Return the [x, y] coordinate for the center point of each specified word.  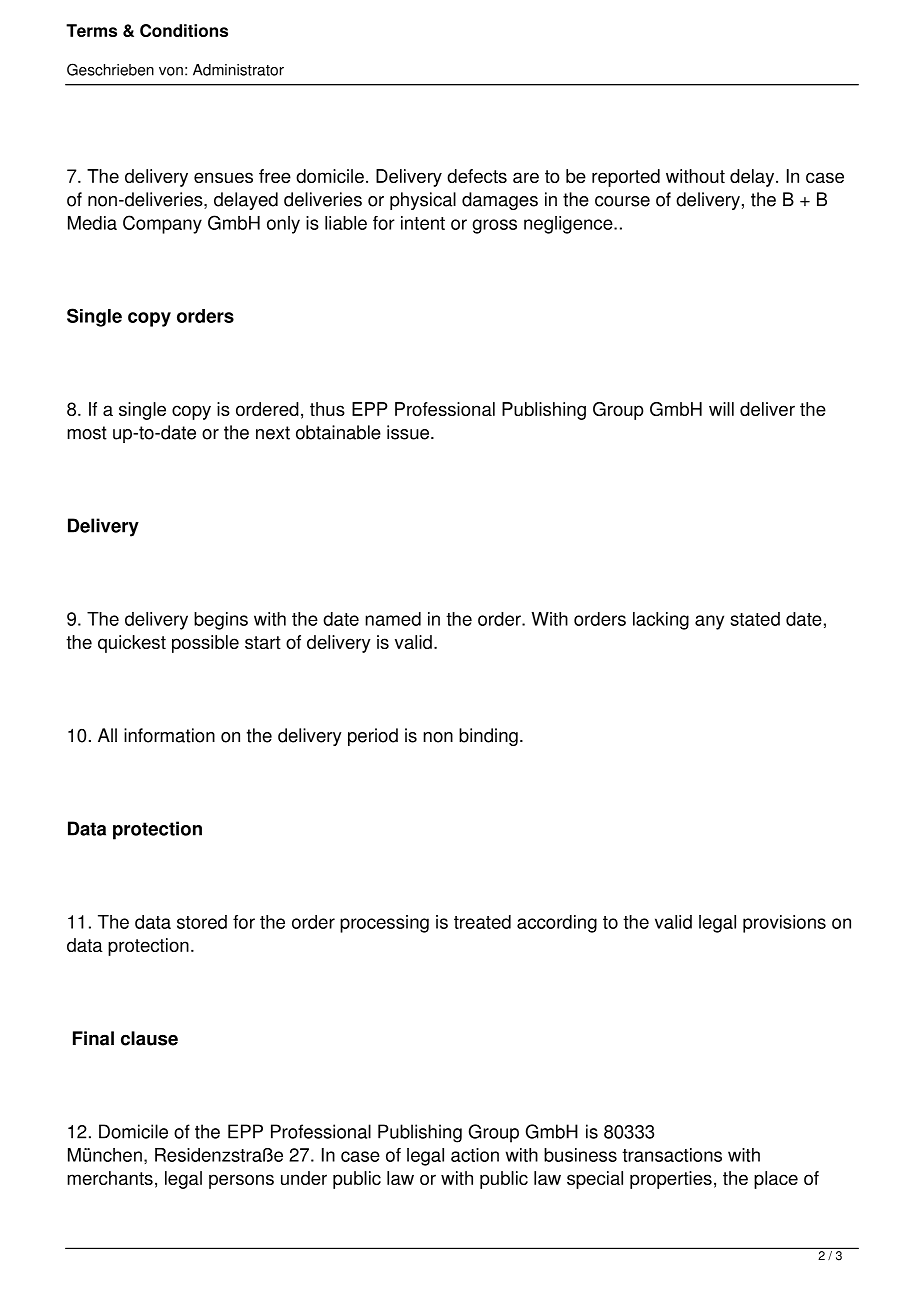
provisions [784, 924]
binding [488, 737]
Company [162, 224]
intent [423, 223]
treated [482, 922]
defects [477, 176]
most [87, 433]
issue [409, 432]
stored [202, 922]
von [171, 71]
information [169, 735]
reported [626, 178]
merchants [110, 1178]
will [721, 409]
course [622, 201]
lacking [661, 621]
